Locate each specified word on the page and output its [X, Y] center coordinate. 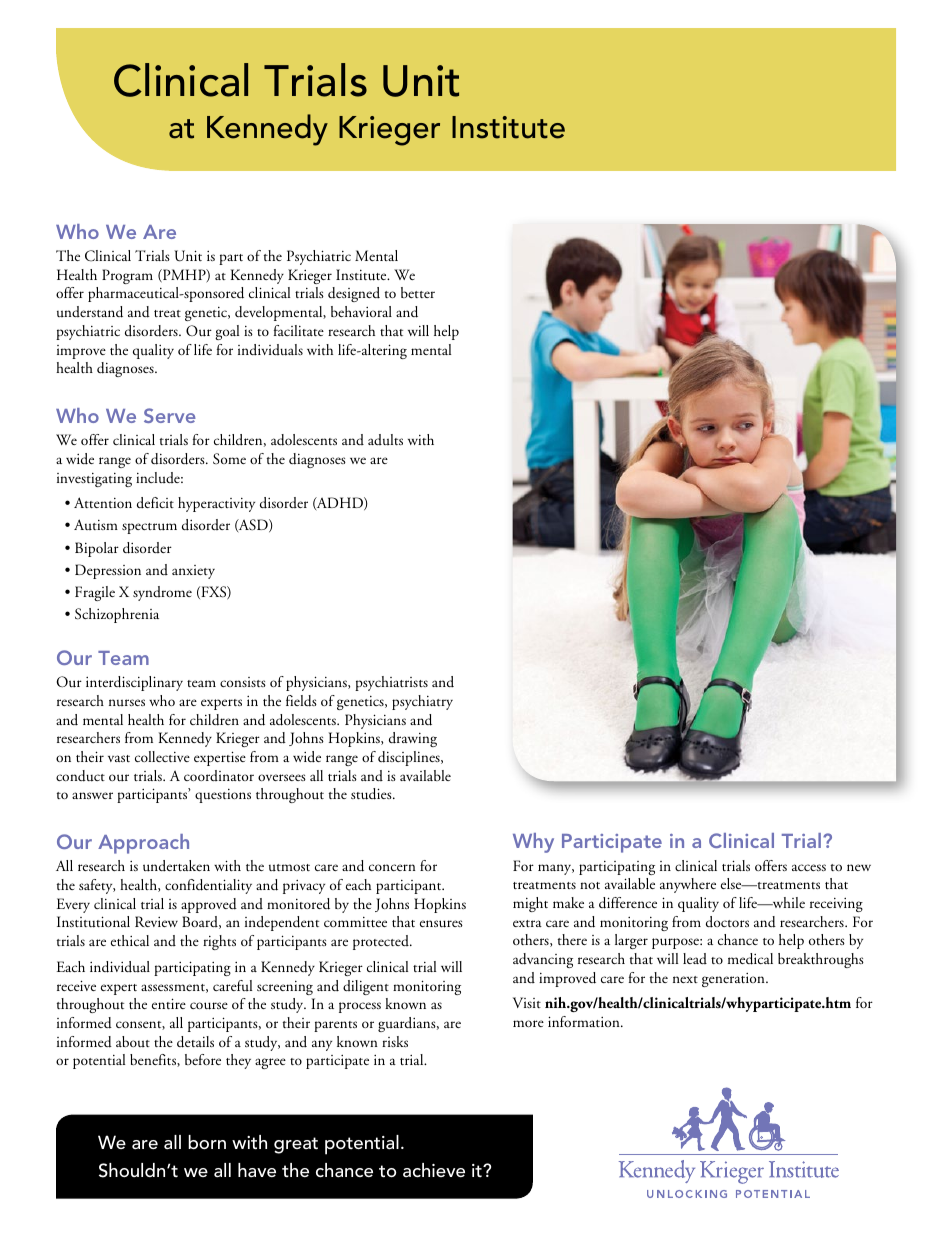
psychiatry [422, 702]
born [207, 1142]
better [418, 292]
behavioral [361, 311]
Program [127, 276]
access [809, 867]
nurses [127, 702]
